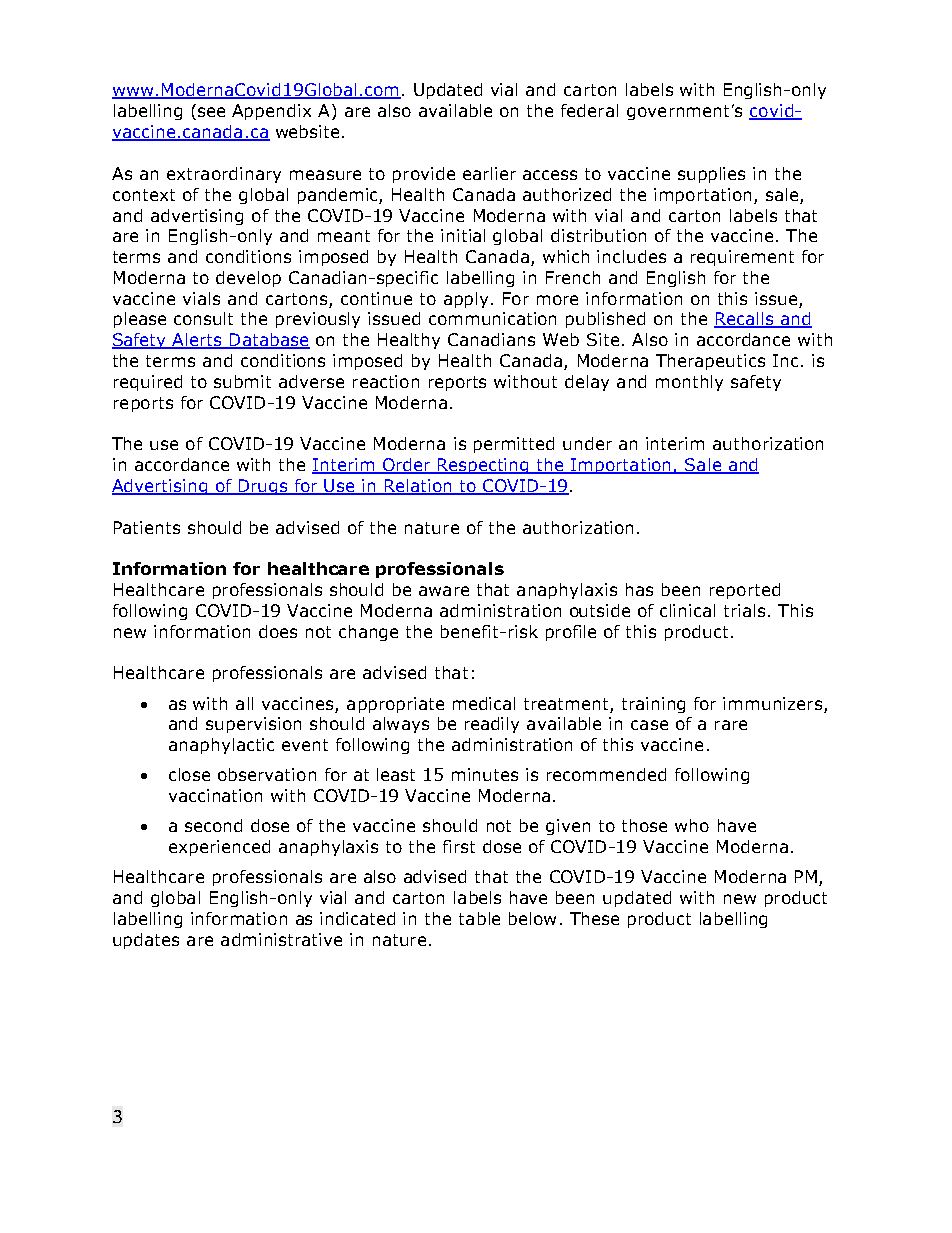  What do you see at coordinates (711, 175) in the image?
I see `supplies` at bounding box center [711, 175].
